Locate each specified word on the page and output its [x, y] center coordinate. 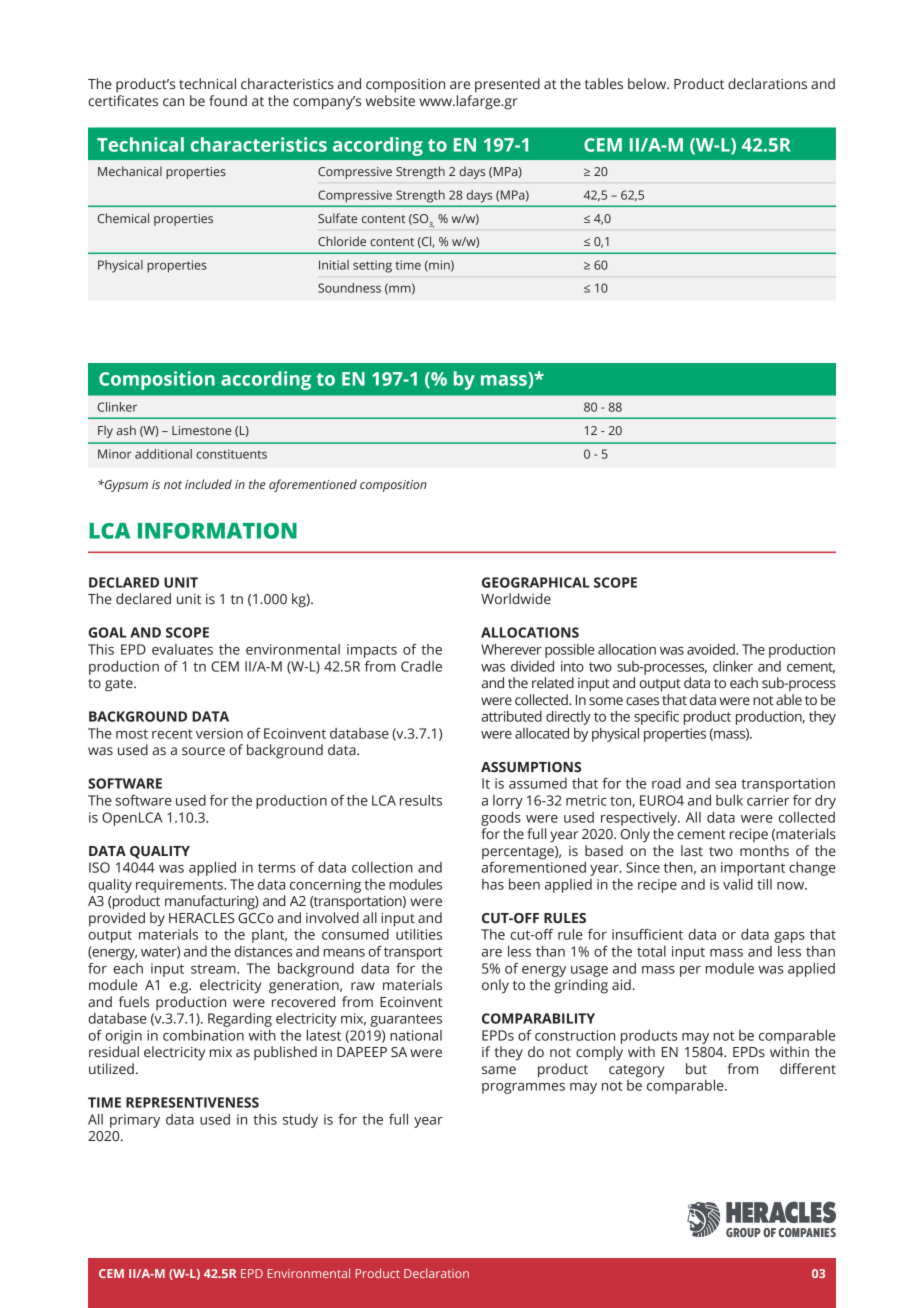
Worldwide [516, 599]
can [173, 102]
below [648, 83]
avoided [712, 649]
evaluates [182, 649]
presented [507, 85]
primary [135, 1121]
